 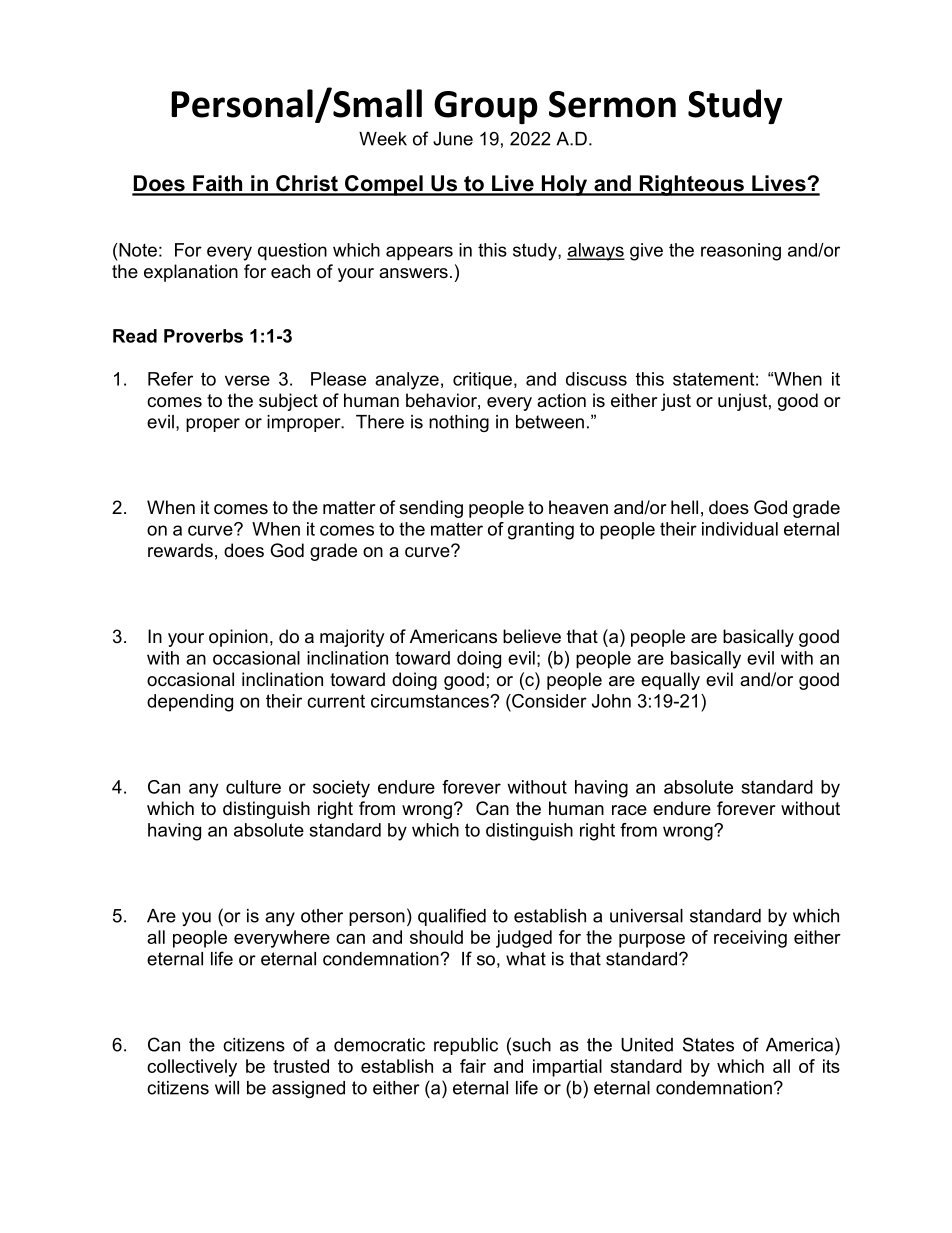 What do you see at coordinates (453, 139) in the image?
I see `June` at bounding box center [453, 139].
